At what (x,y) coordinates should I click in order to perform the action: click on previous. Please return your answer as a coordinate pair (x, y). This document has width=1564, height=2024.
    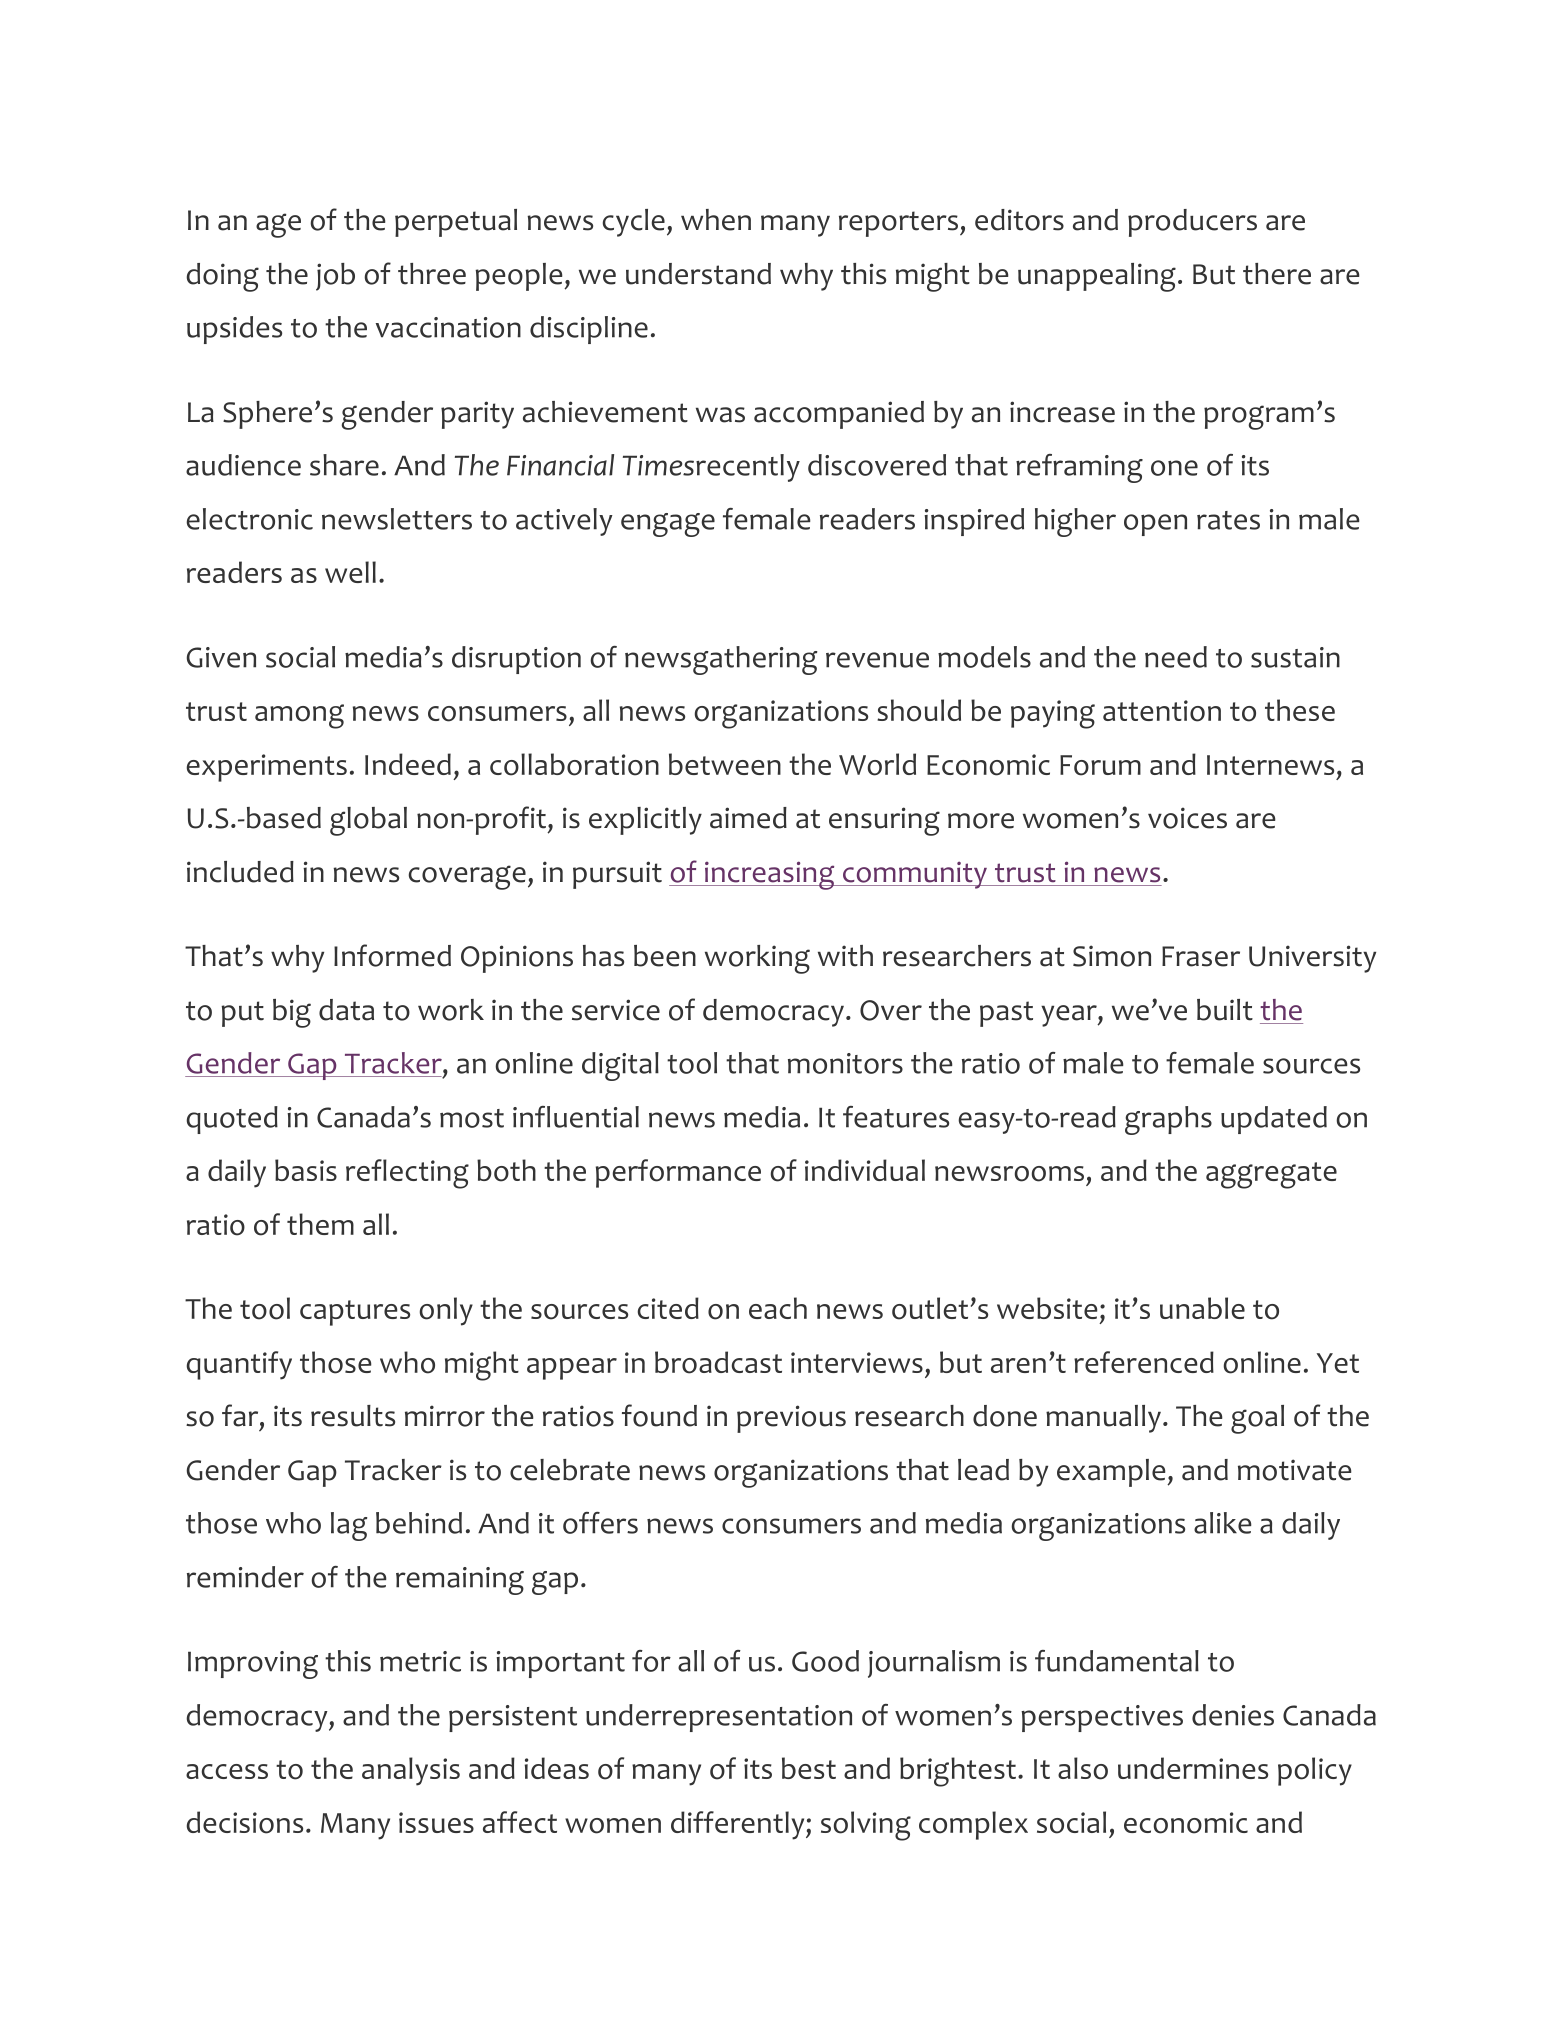
    Looking at the image, I should click on (791, 1419).
